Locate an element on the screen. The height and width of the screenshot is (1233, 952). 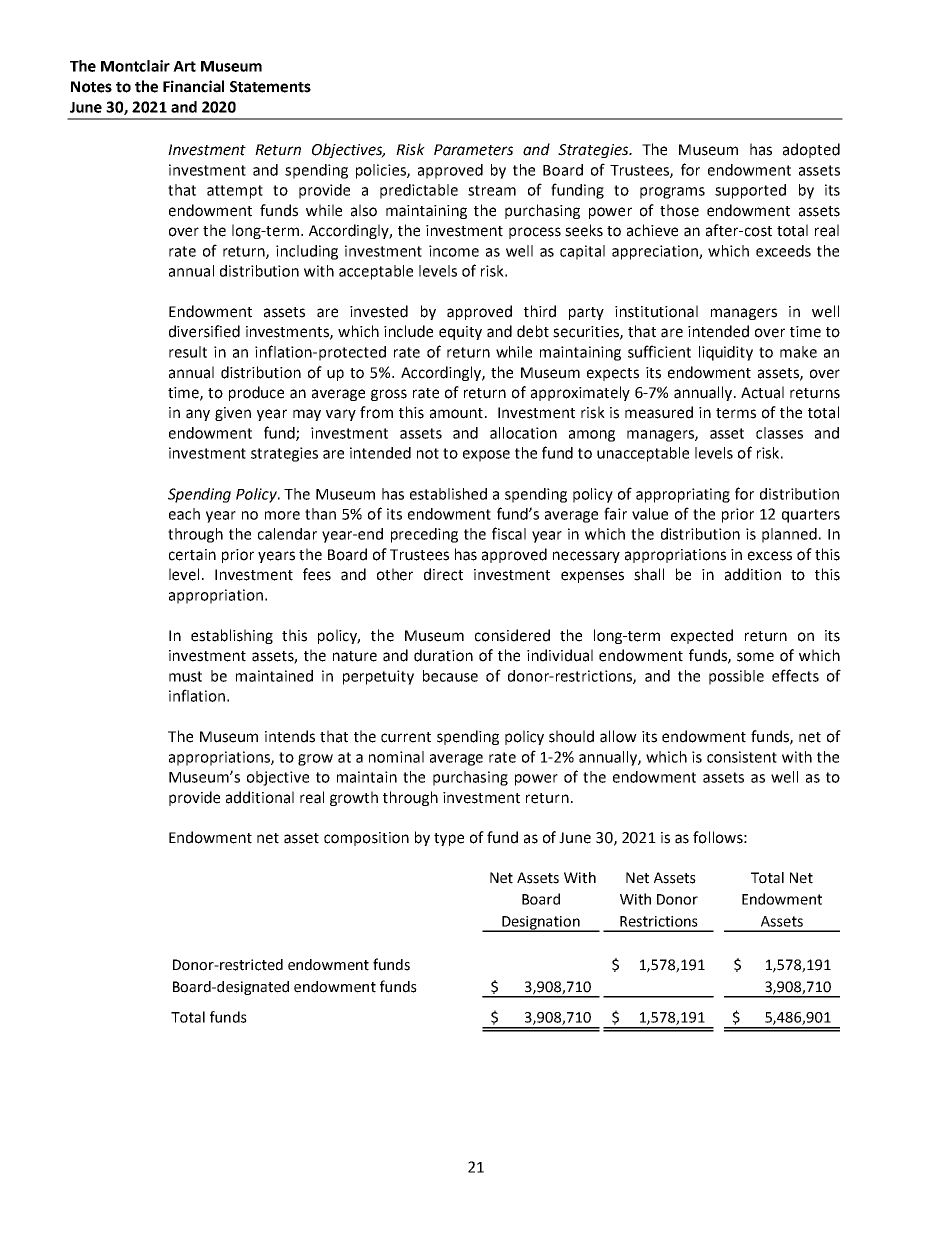
each is located at coordinates (184, 514).
